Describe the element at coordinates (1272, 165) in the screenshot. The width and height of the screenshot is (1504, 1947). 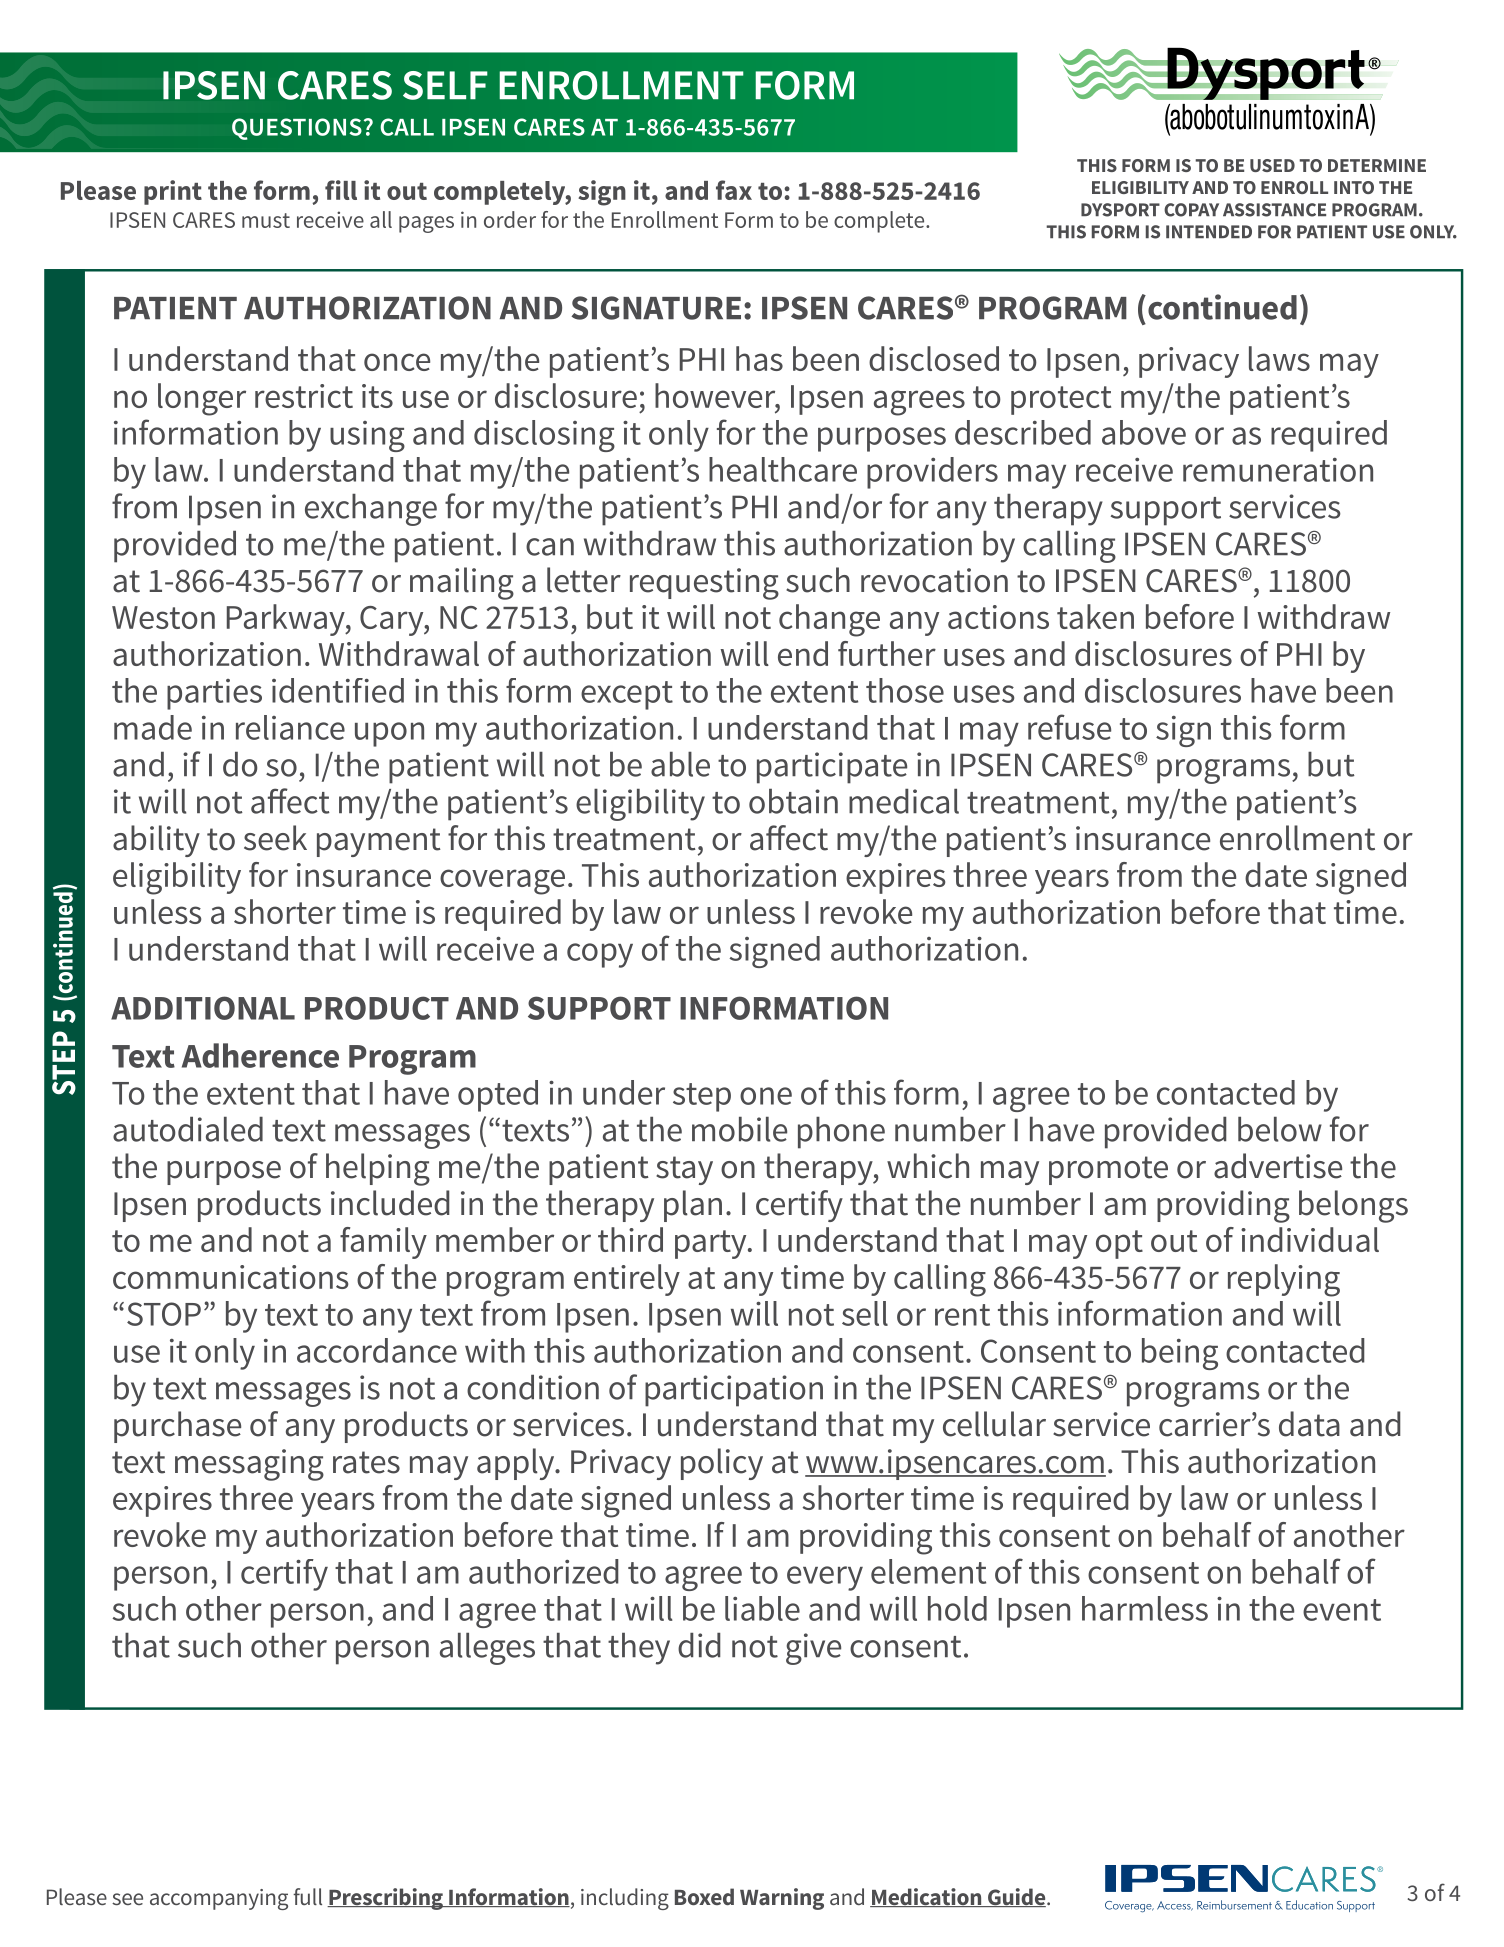
I see `USED` at that location.
